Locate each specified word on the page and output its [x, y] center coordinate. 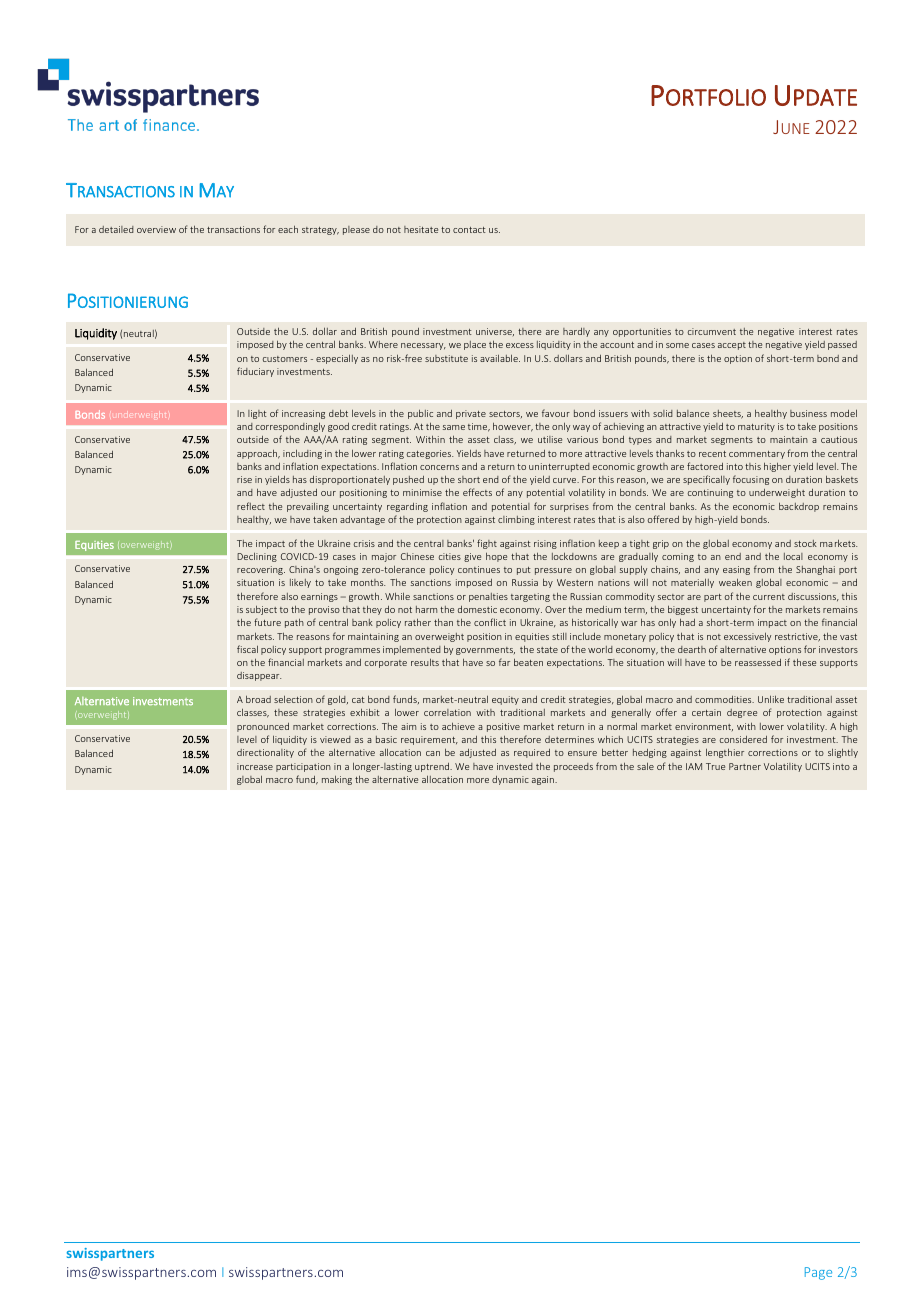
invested [515, 766]
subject [261, 610]
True [715, 766]
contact [469, 230]
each [288, 229]
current [769, 597]
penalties [488, 597]
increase [255, 766]
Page [818, 1273]
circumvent [712, 331]
